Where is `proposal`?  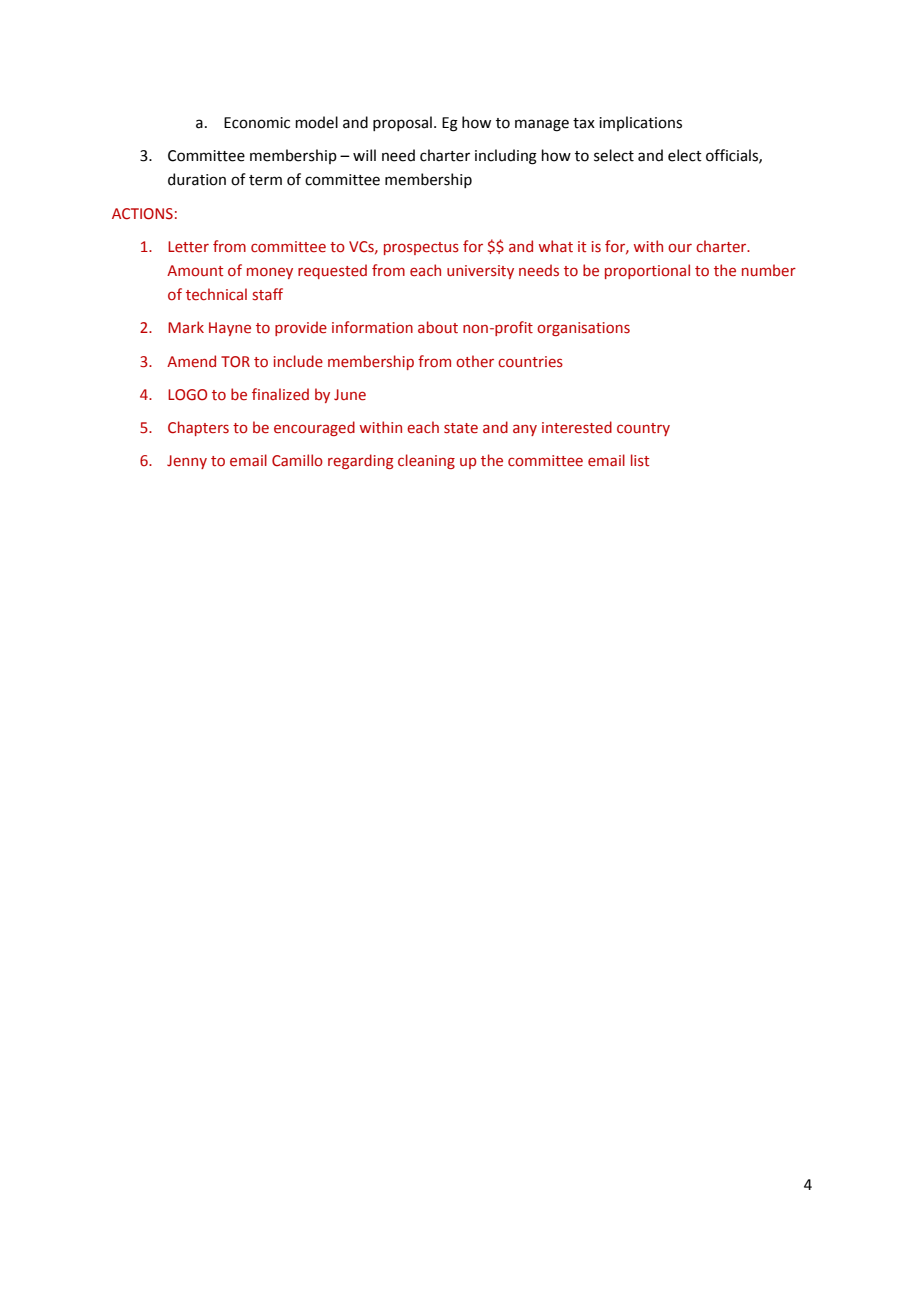
proposal is located at coordinates (402, 123).
